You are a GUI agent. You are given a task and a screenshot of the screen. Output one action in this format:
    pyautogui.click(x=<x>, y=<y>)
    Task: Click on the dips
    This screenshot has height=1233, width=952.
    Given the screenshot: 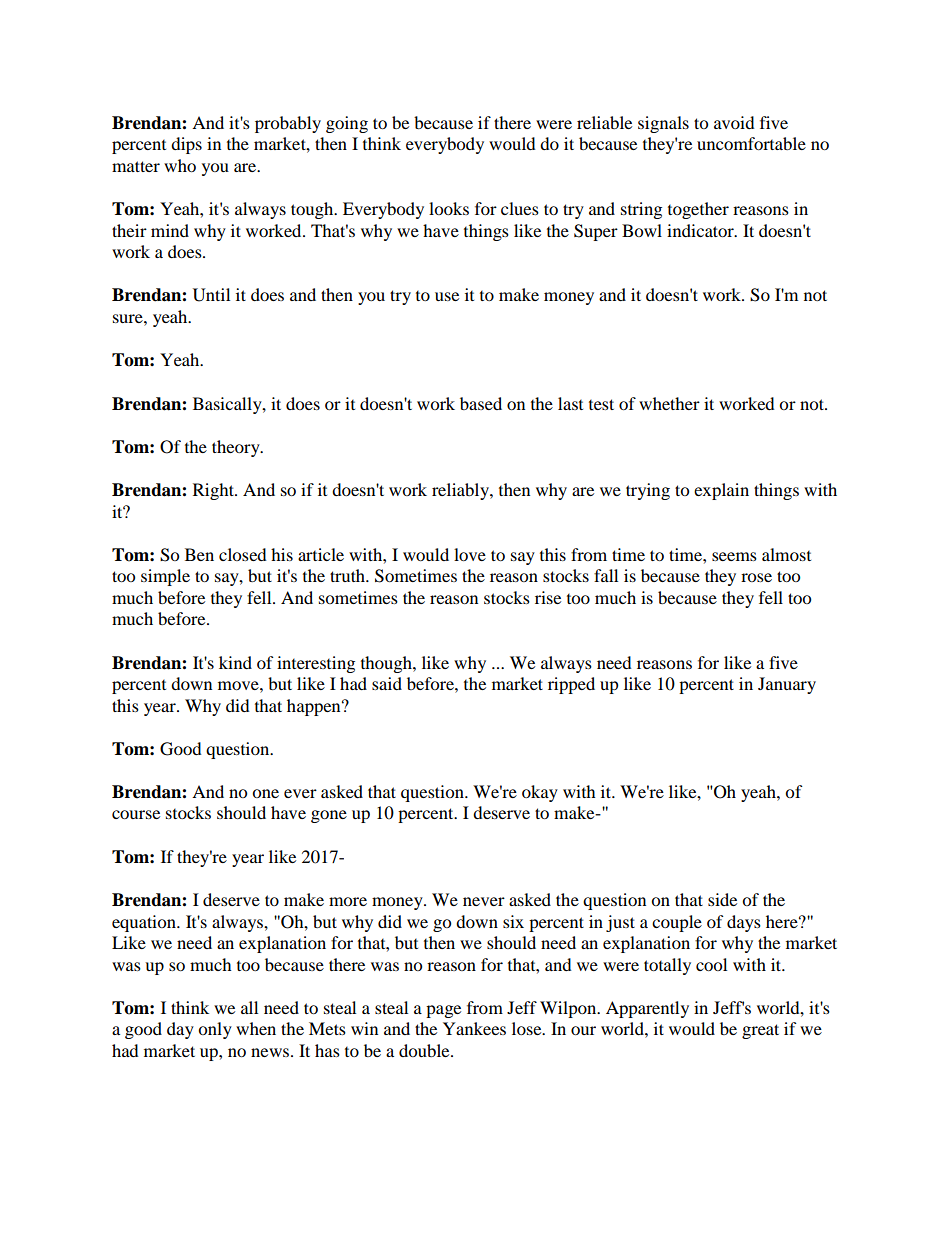 What is the action you would take?
    pyautogui.click(x=186, y=145)
